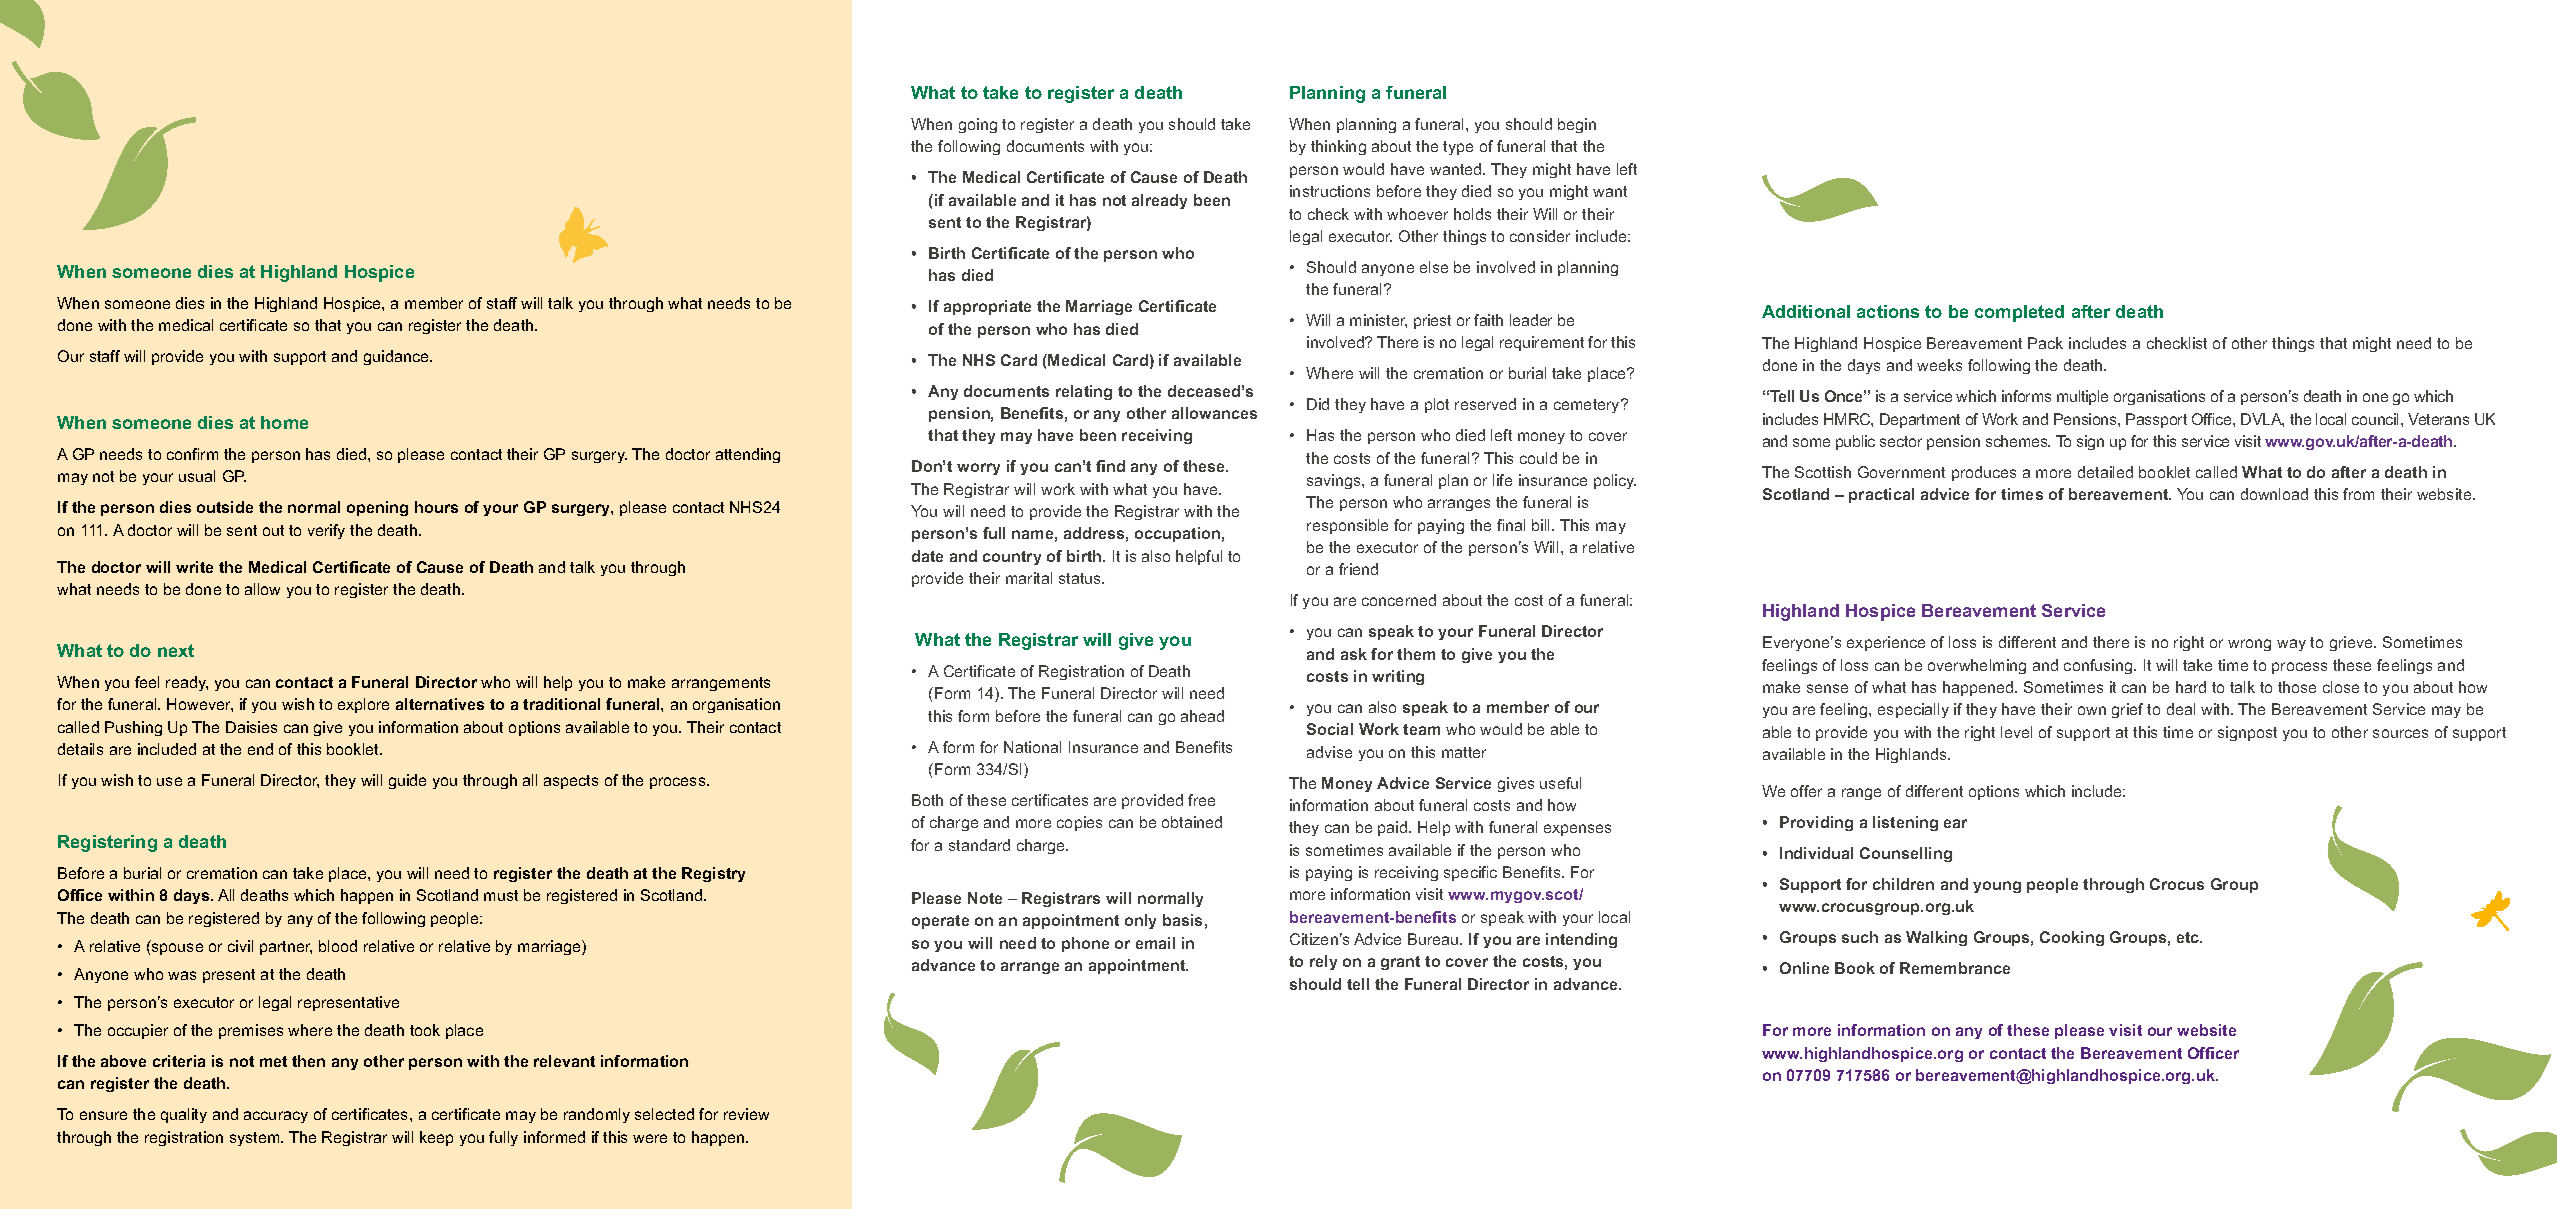  Describe the element at coordinates (407, 781) in the screenshot. I see `guide` at that location.
